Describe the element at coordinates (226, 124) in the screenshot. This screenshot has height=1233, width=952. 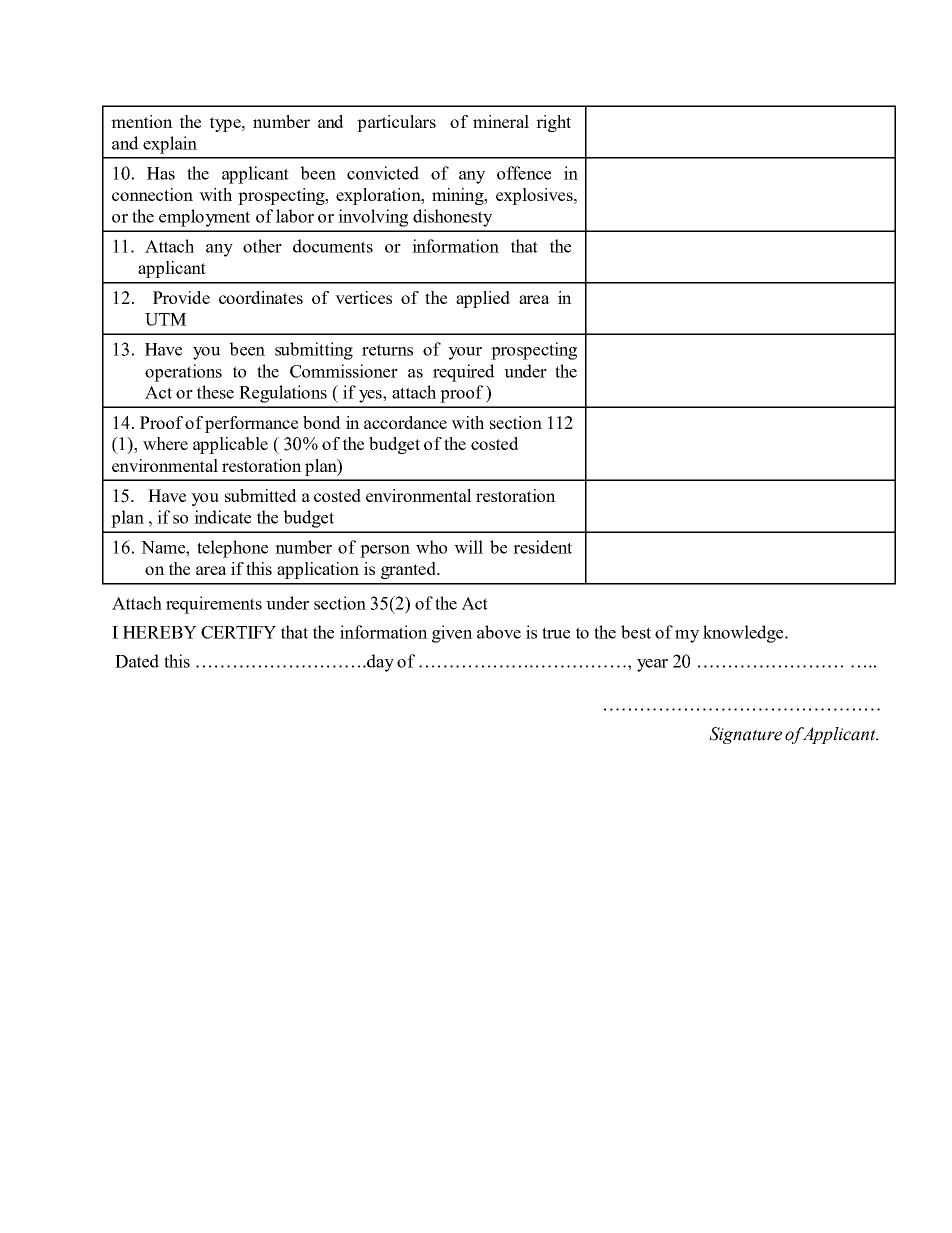
I see `type` at that location.
